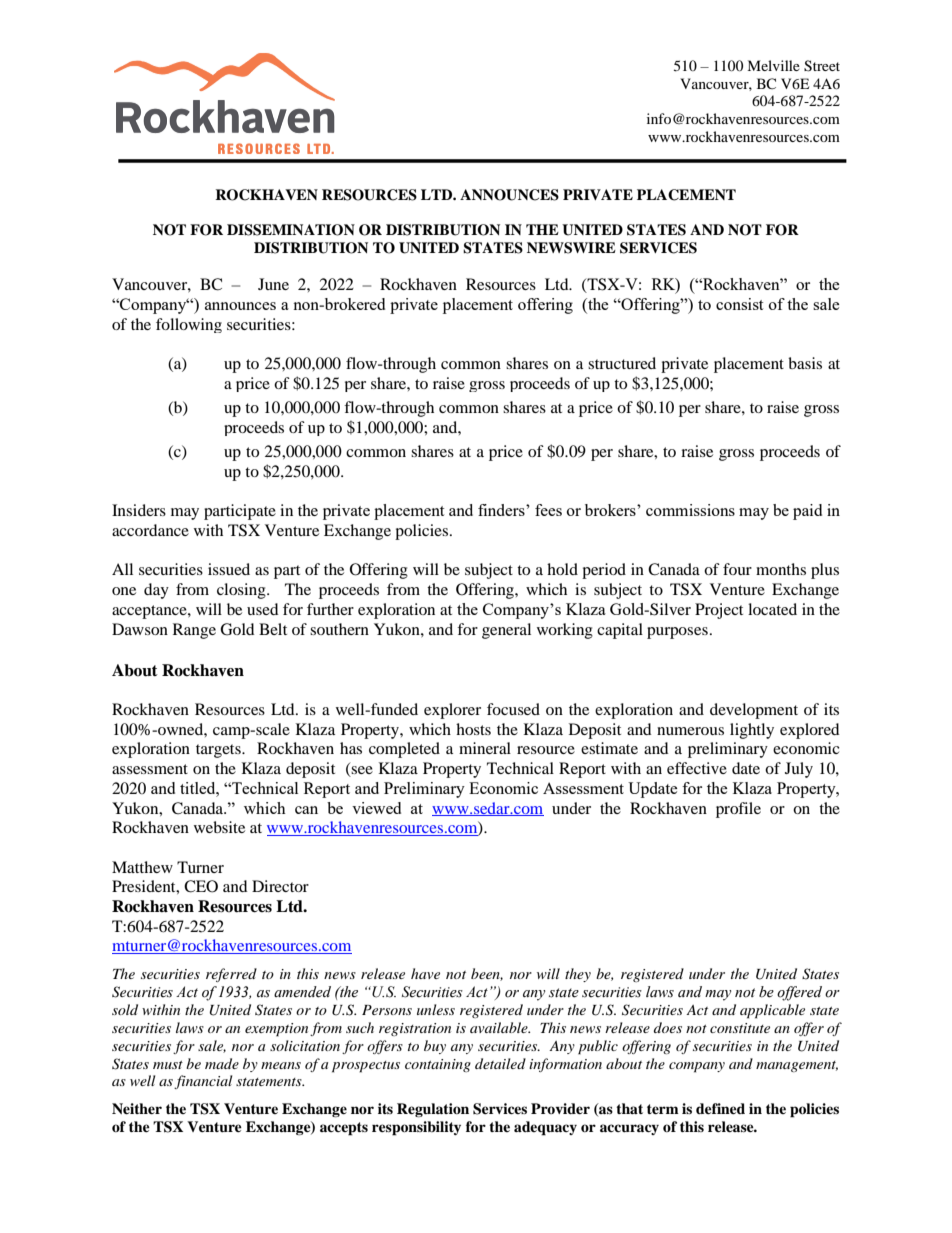 This page has width=952, height=1233. What do you see at coordinates (242, 591) in the page?
I see `closing` at bounding box center [242, 591].
